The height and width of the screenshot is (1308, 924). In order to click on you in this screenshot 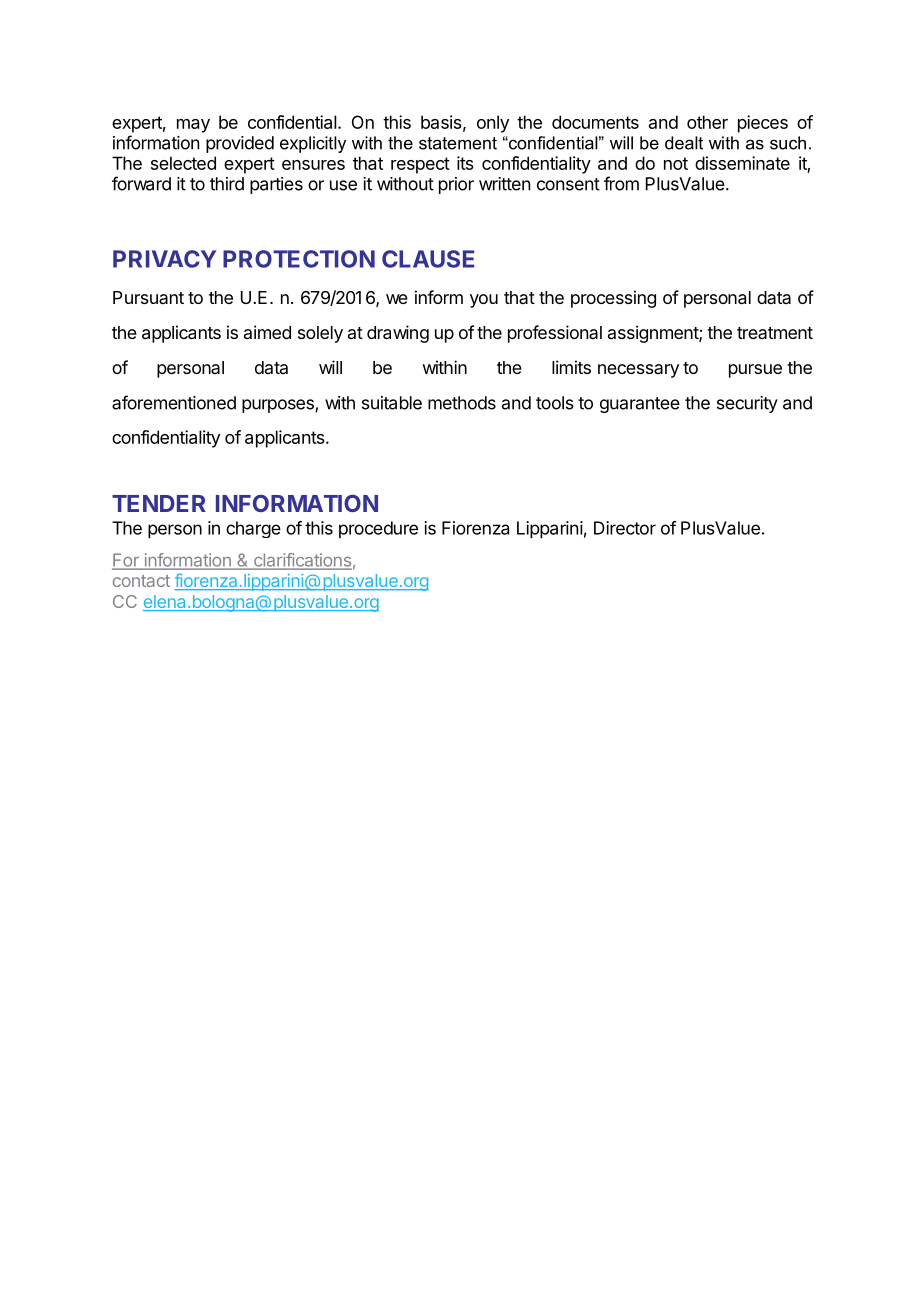, I will do `click(484, 301)`.
